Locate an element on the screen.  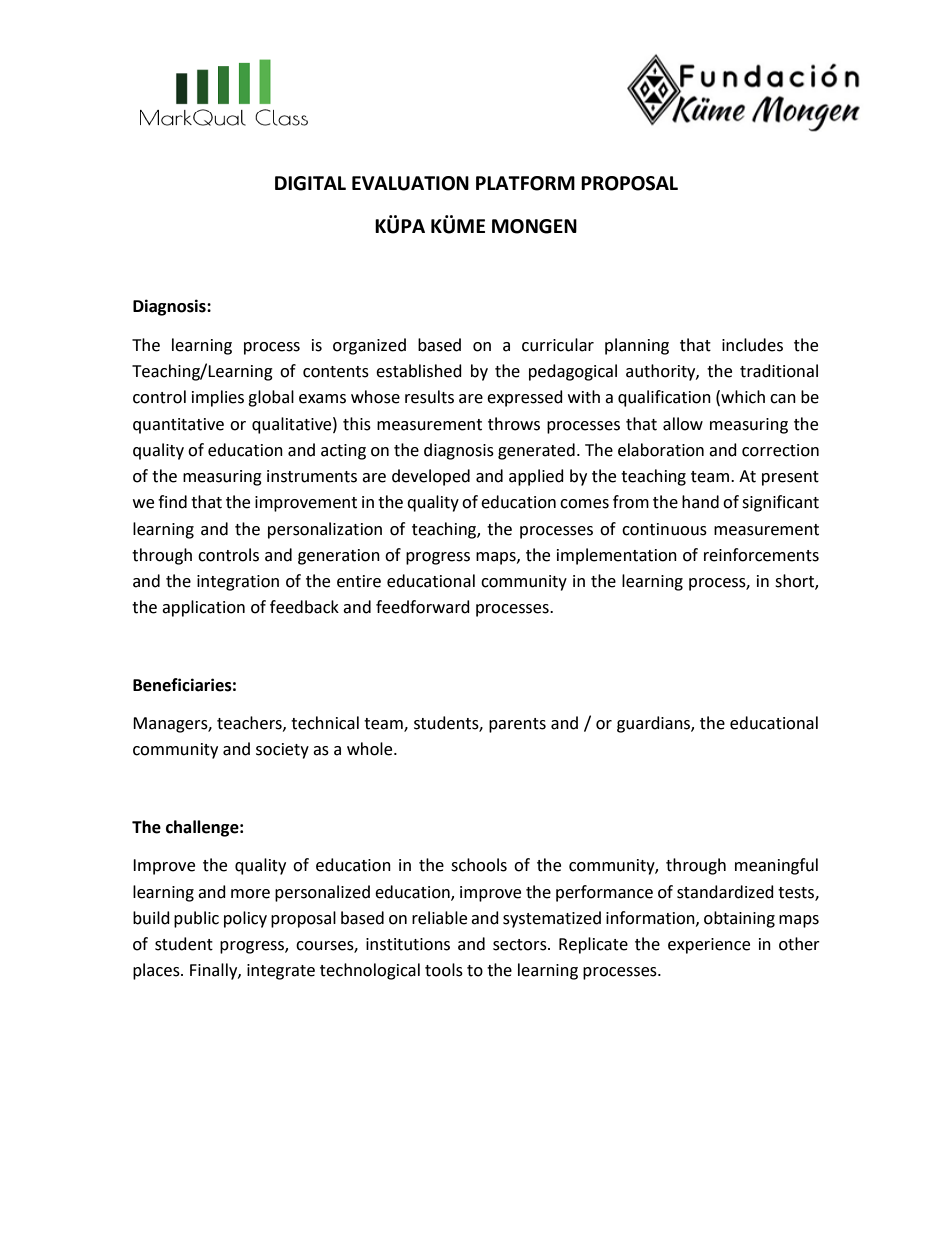
PLATFORM is located at coordinates (525, 183).
